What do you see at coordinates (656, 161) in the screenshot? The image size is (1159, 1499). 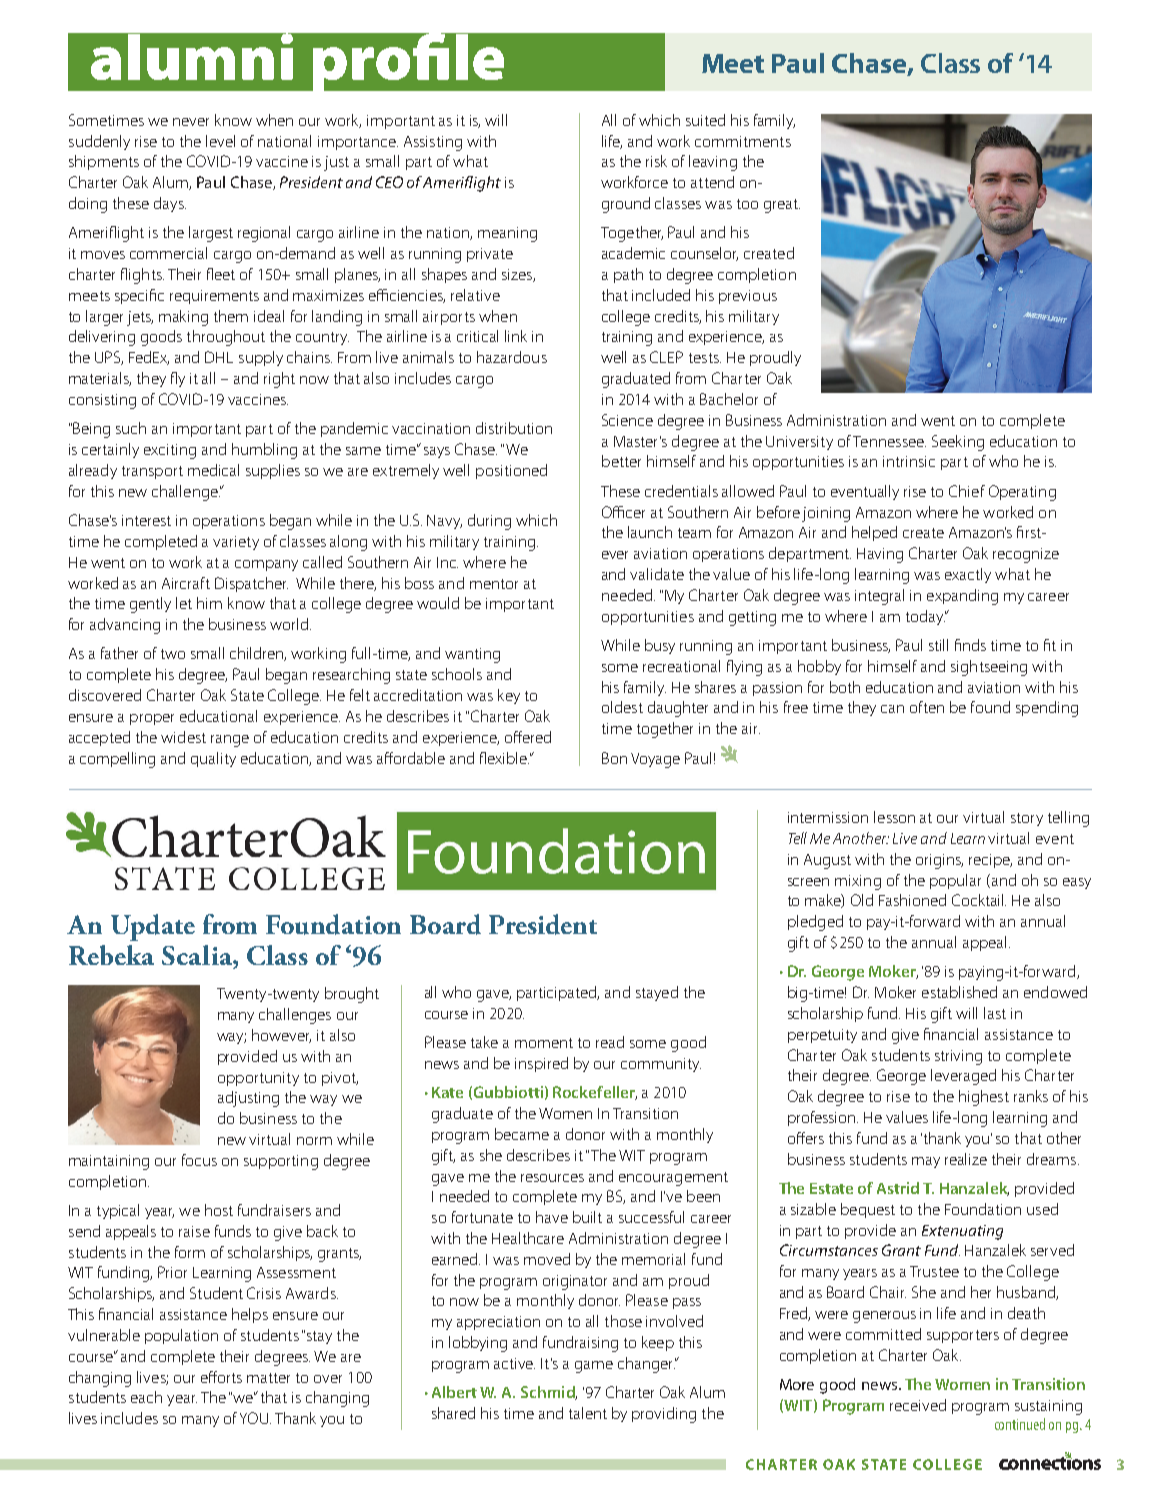 I see `risk` at bounding box center [656, 161].
